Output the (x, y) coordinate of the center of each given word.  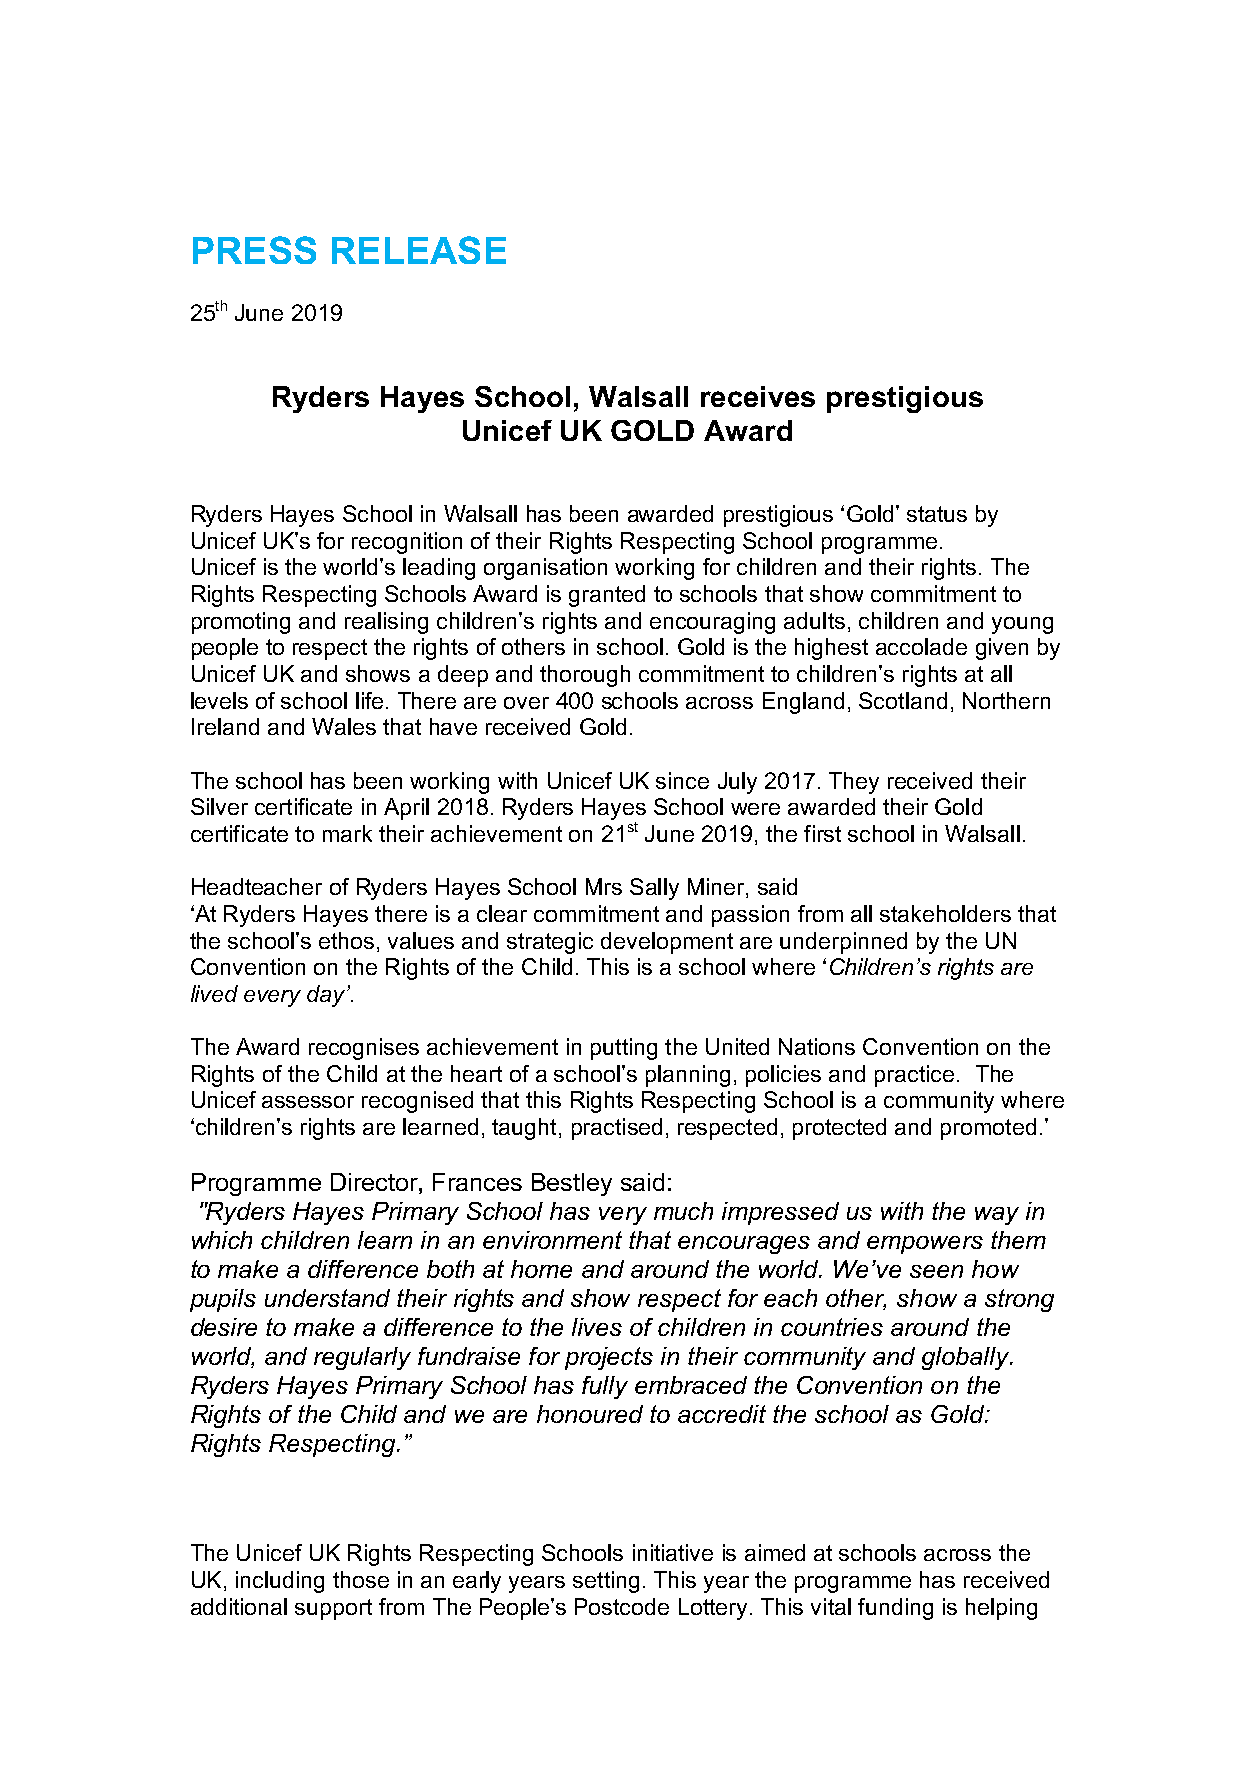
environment (552, 1240)
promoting (241, 623)
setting (606, 1582)
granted (607, 596)
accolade (921, 646)
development (667, 943)
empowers (925, 1245)
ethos (346, 940)
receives (758, 396)
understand (327, 1298)
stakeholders (945, 913)
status (937, 514)
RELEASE (419, 250)
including (280, 1582)
